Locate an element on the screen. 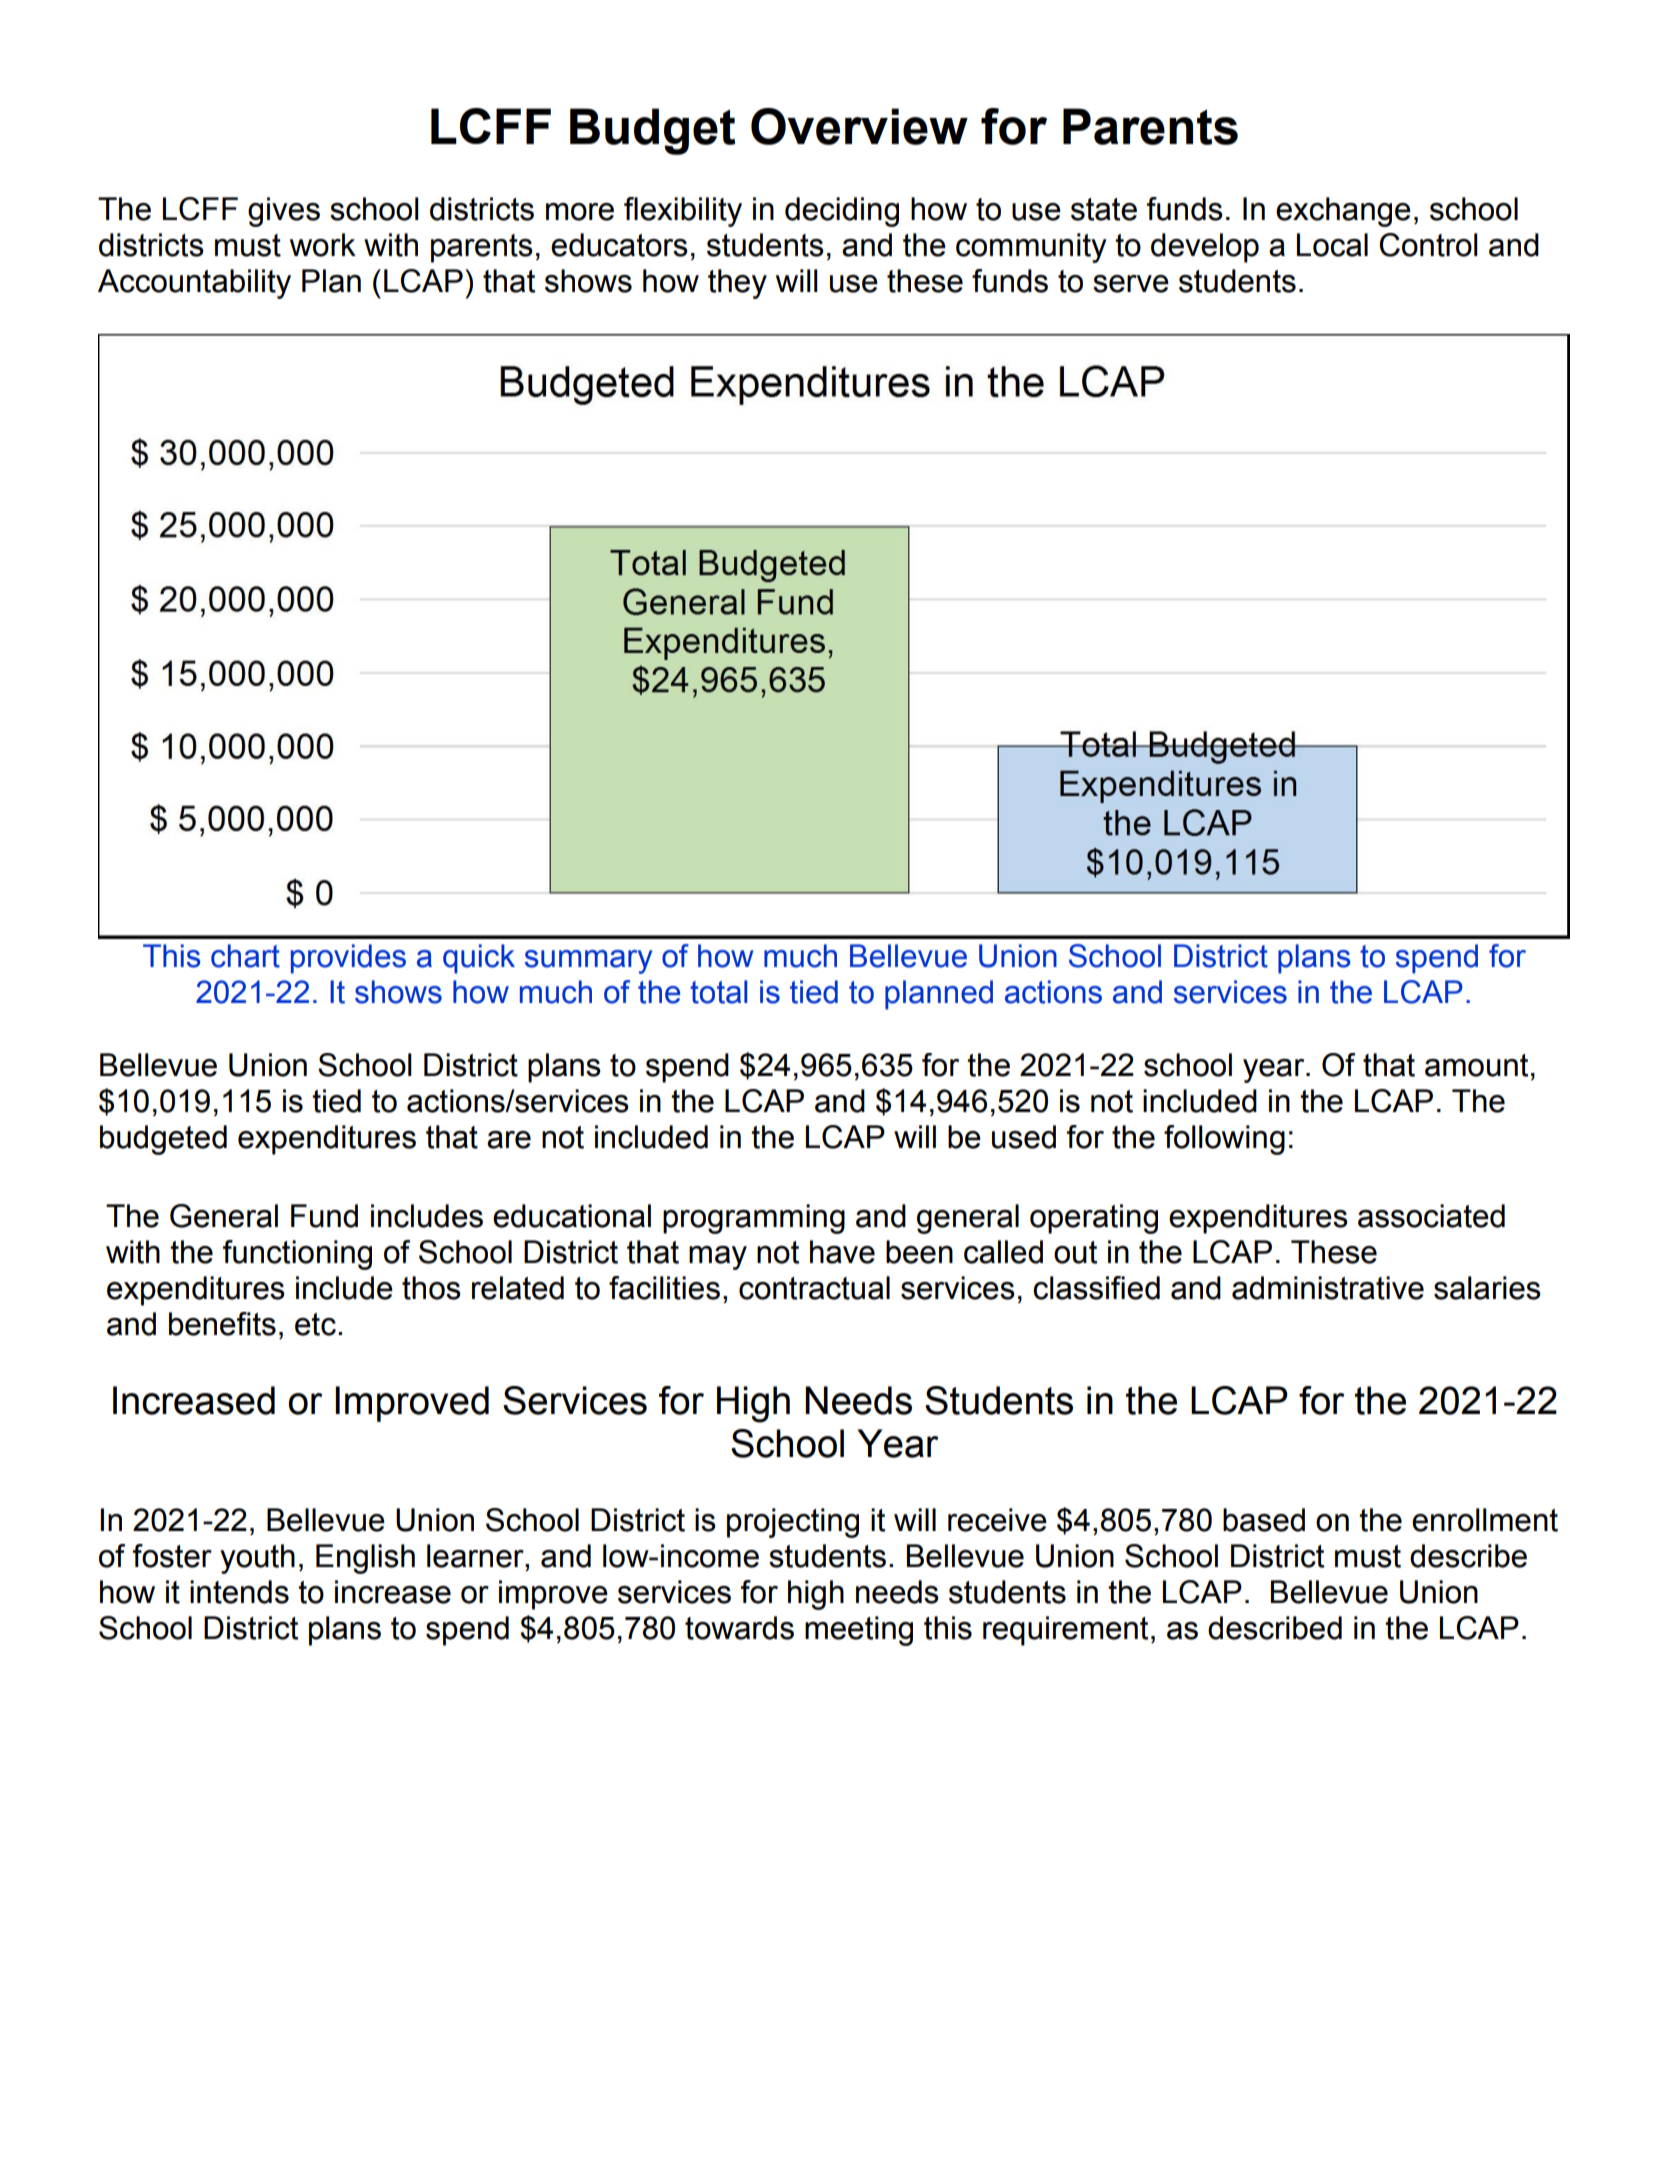 The height and width of the screenshot is (2159, 1668). provides is located at coordinates (348, 959).
